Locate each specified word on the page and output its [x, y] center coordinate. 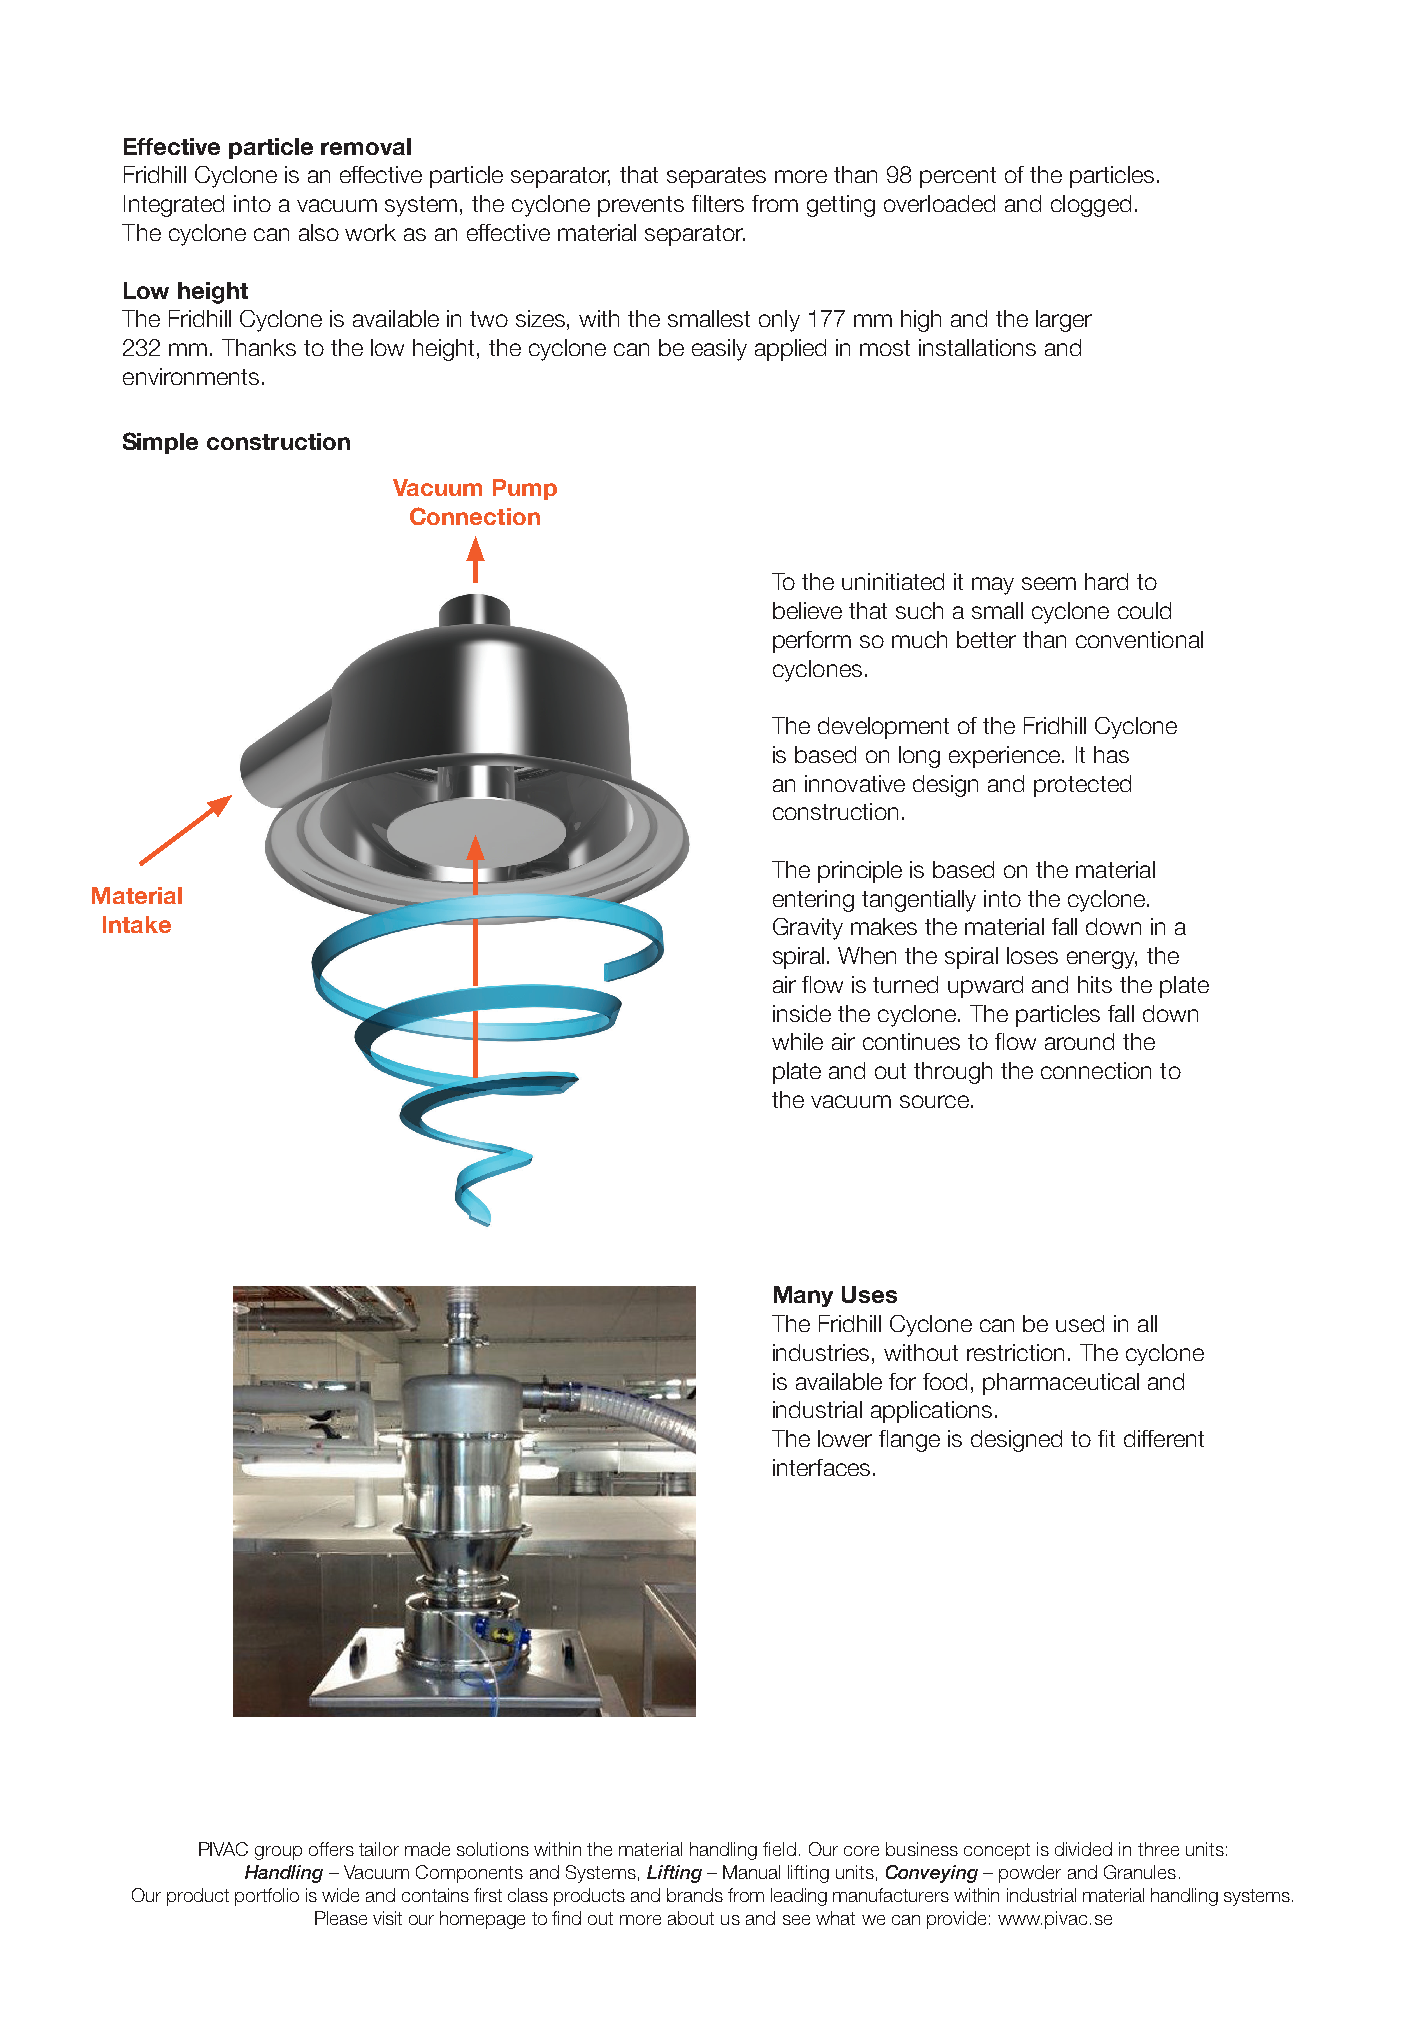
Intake [137, 924]
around [1079, 1041]
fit [1106, 1438]
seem [1049, 583]
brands [695, 1895]
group [278, 1853]
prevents [641, 206]
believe [807, 610]
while [797, 1041]
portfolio [267, 1897]
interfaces [821, 1467]
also [319, 232]
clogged [1091, 206]
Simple [160, 443]
